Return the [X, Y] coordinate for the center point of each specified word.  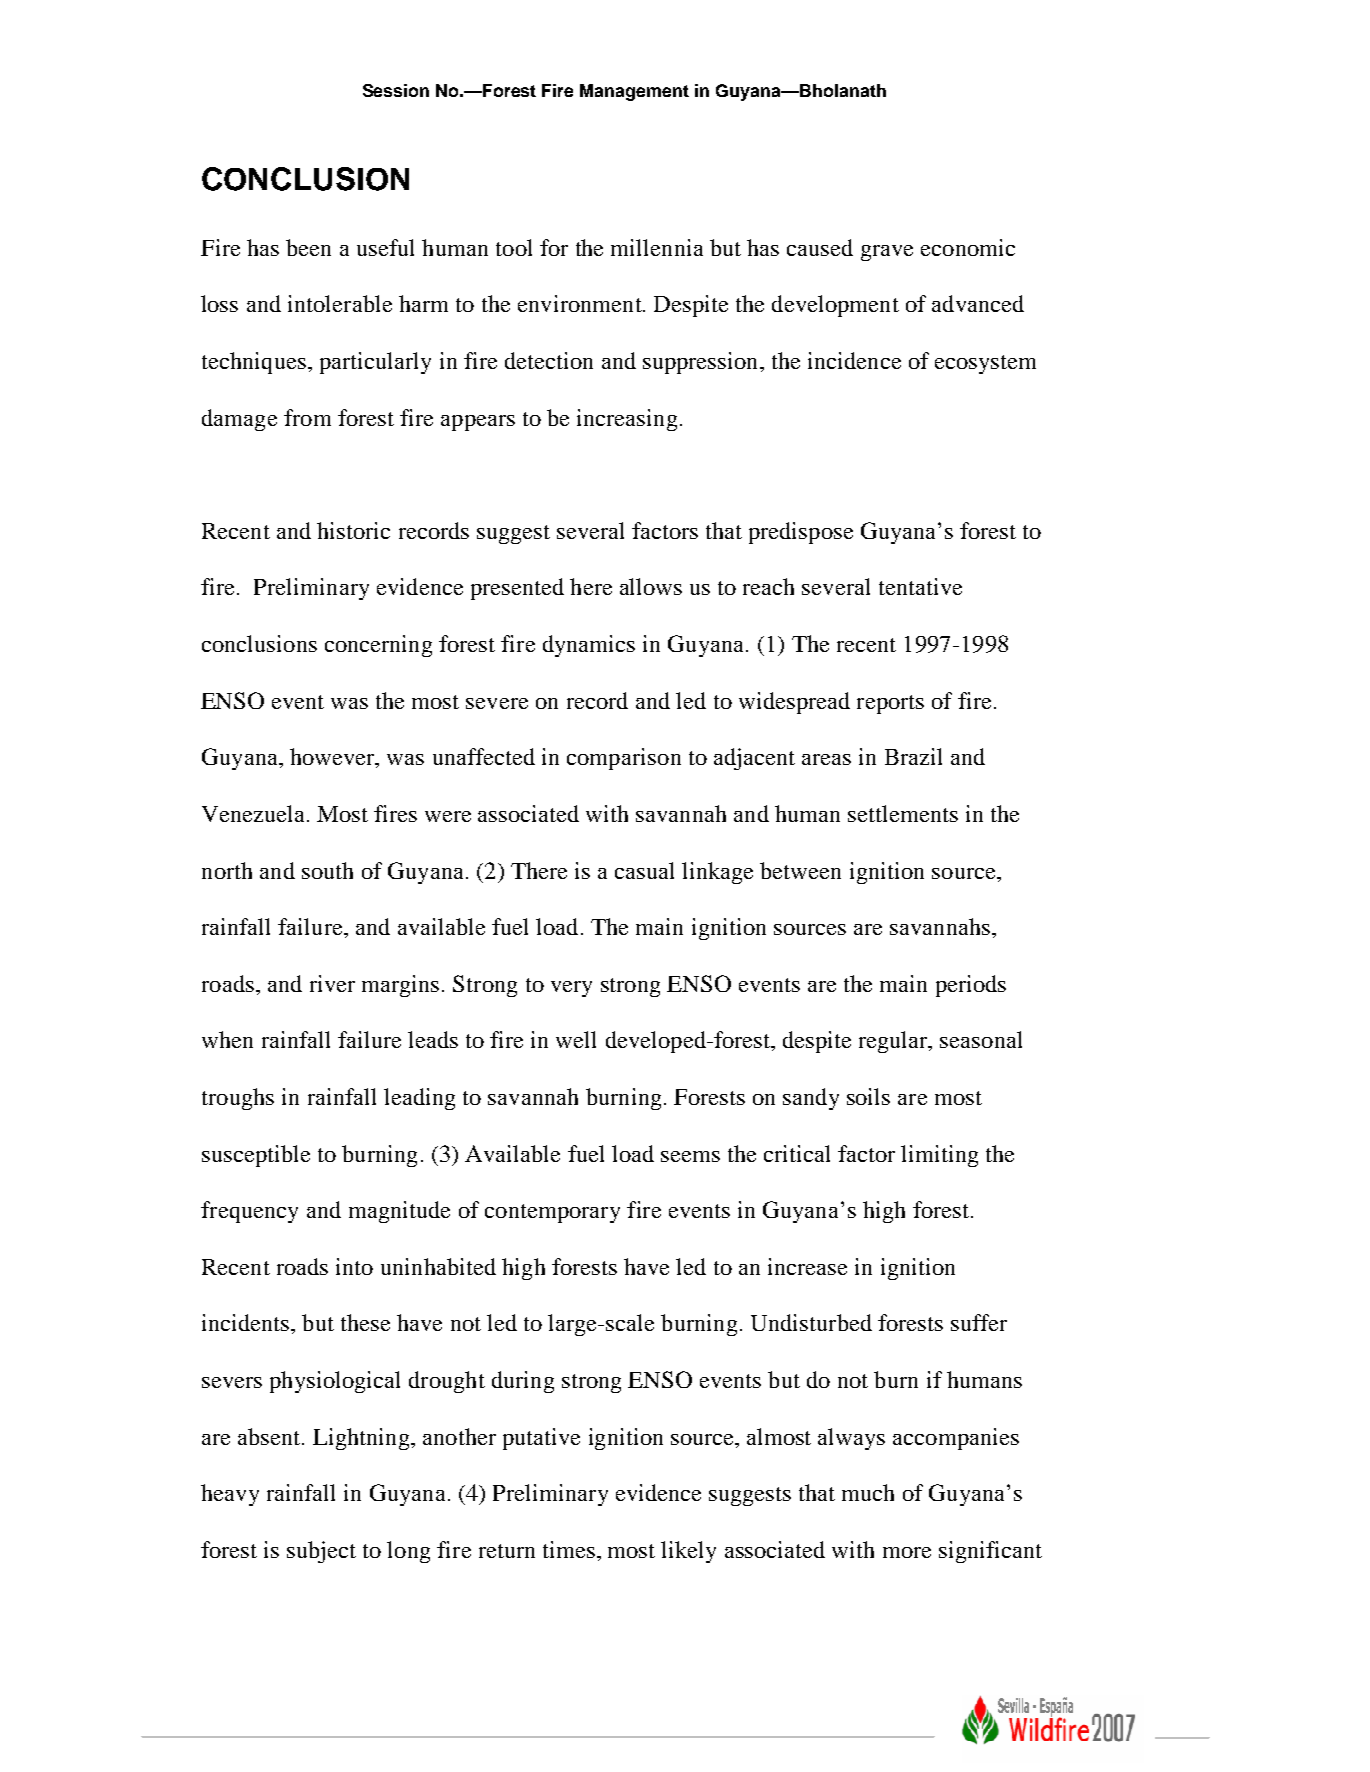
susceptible [256, 1156]
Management [634, 92]
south [327, 870]
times [569, 1549]
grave [887, 253]
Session [396, 90]
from [307, 417]
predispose [801, 533]
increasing [627, 420]
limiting [939, 1156]
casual [644, 870]
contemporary [552, 1213]
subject [321, 1552]
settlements [903, 813]
